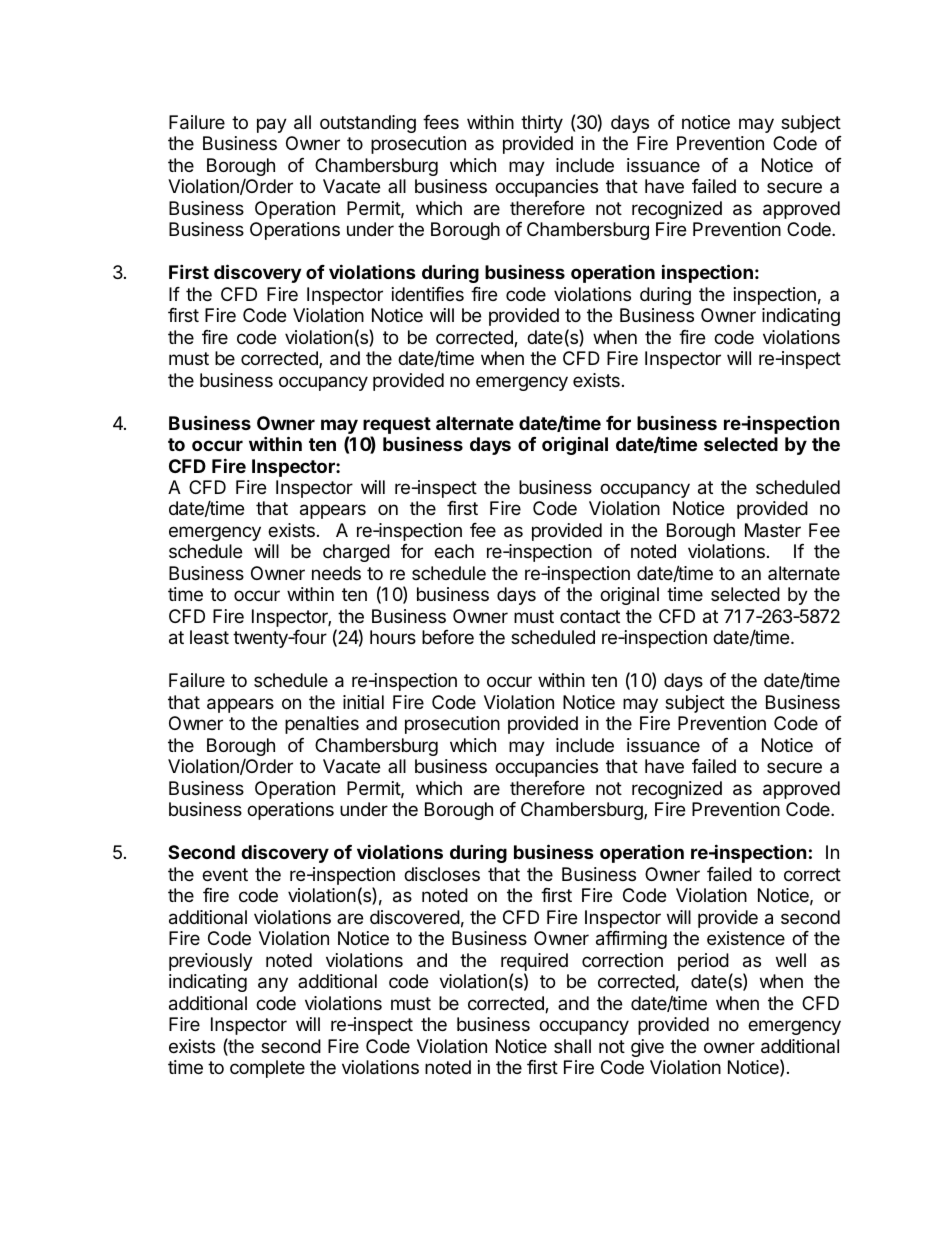 This page has height=1233, width=952. What do you see at coordinates (397, 425) in the page?
I see `request` at bounding box center [397, 425].
